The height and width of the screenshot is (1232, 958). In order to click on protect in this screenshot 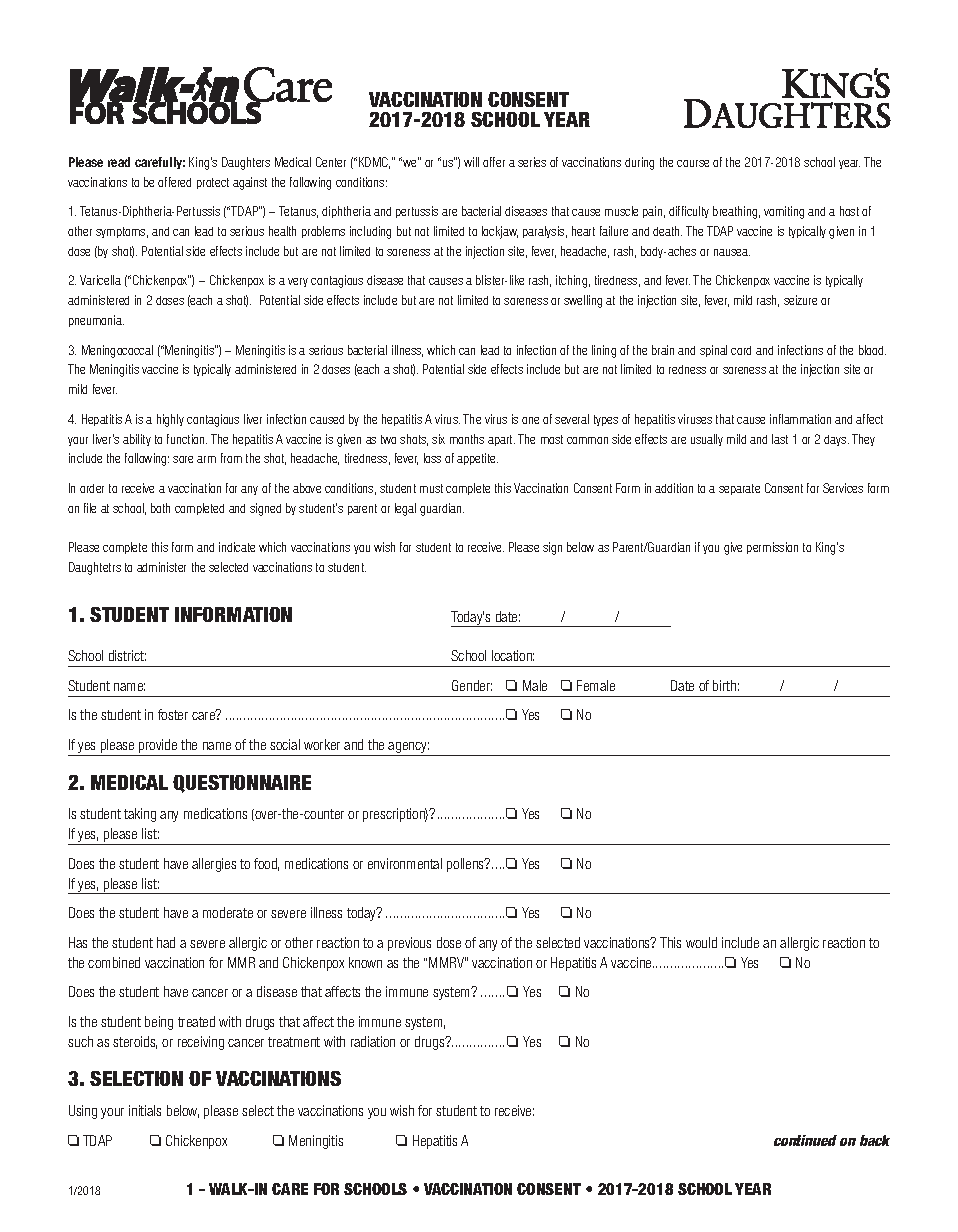, I will do `click(213, 183)`.
